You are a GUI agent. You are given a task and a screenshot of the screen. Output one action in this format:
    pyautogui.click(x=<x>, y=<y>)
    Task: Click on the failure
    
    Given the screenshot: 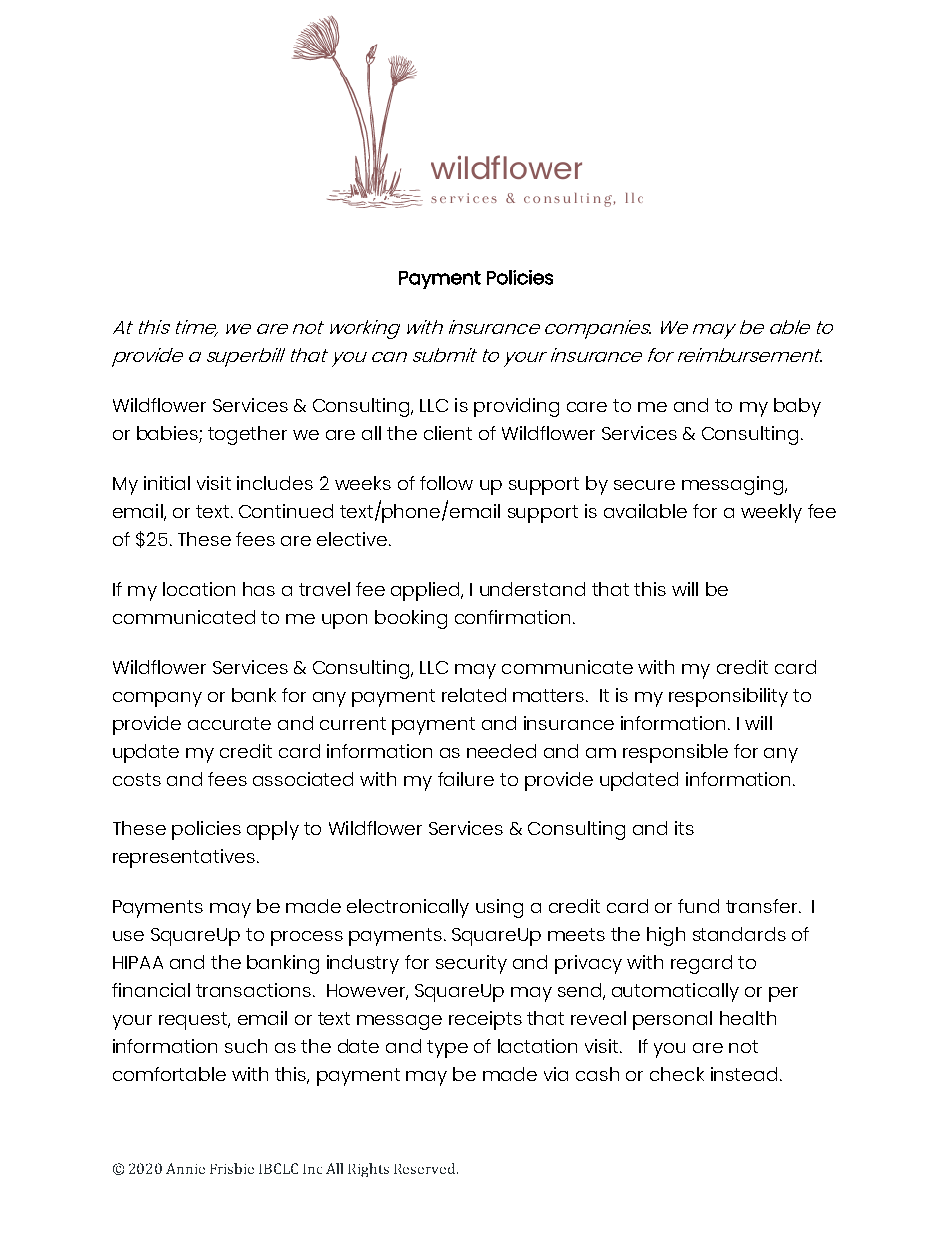 What is the action you would take?
    pyautogui.click(x=466, y=779)
